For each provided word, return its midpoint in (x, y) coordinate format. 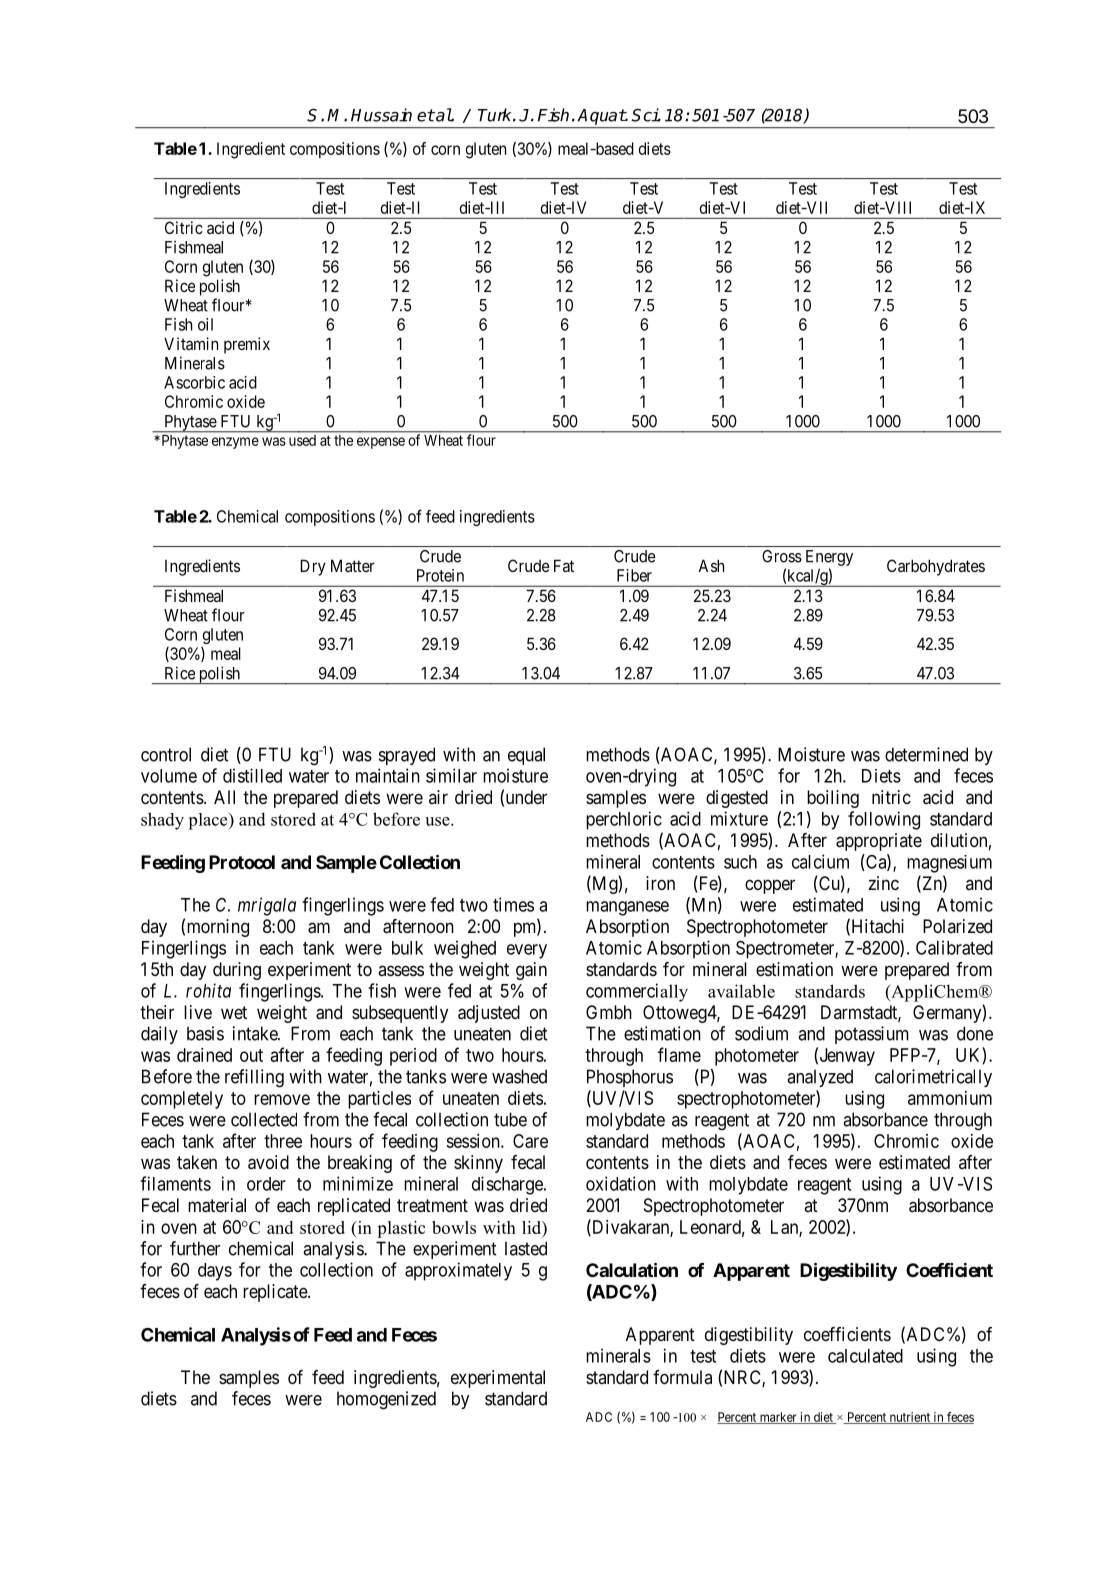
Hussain (381, 115)
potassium (872, 1035)
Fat (564, 565)
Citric (184, 227)
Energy (829, 558)
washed (519, 1076)
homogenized (386, 1400)
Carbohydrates (936, 567)
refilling (254, 1078)
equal (526, 756)
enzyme (235, 443)
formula (682, 1377)
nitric (891, 797)
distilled (252, 775)
